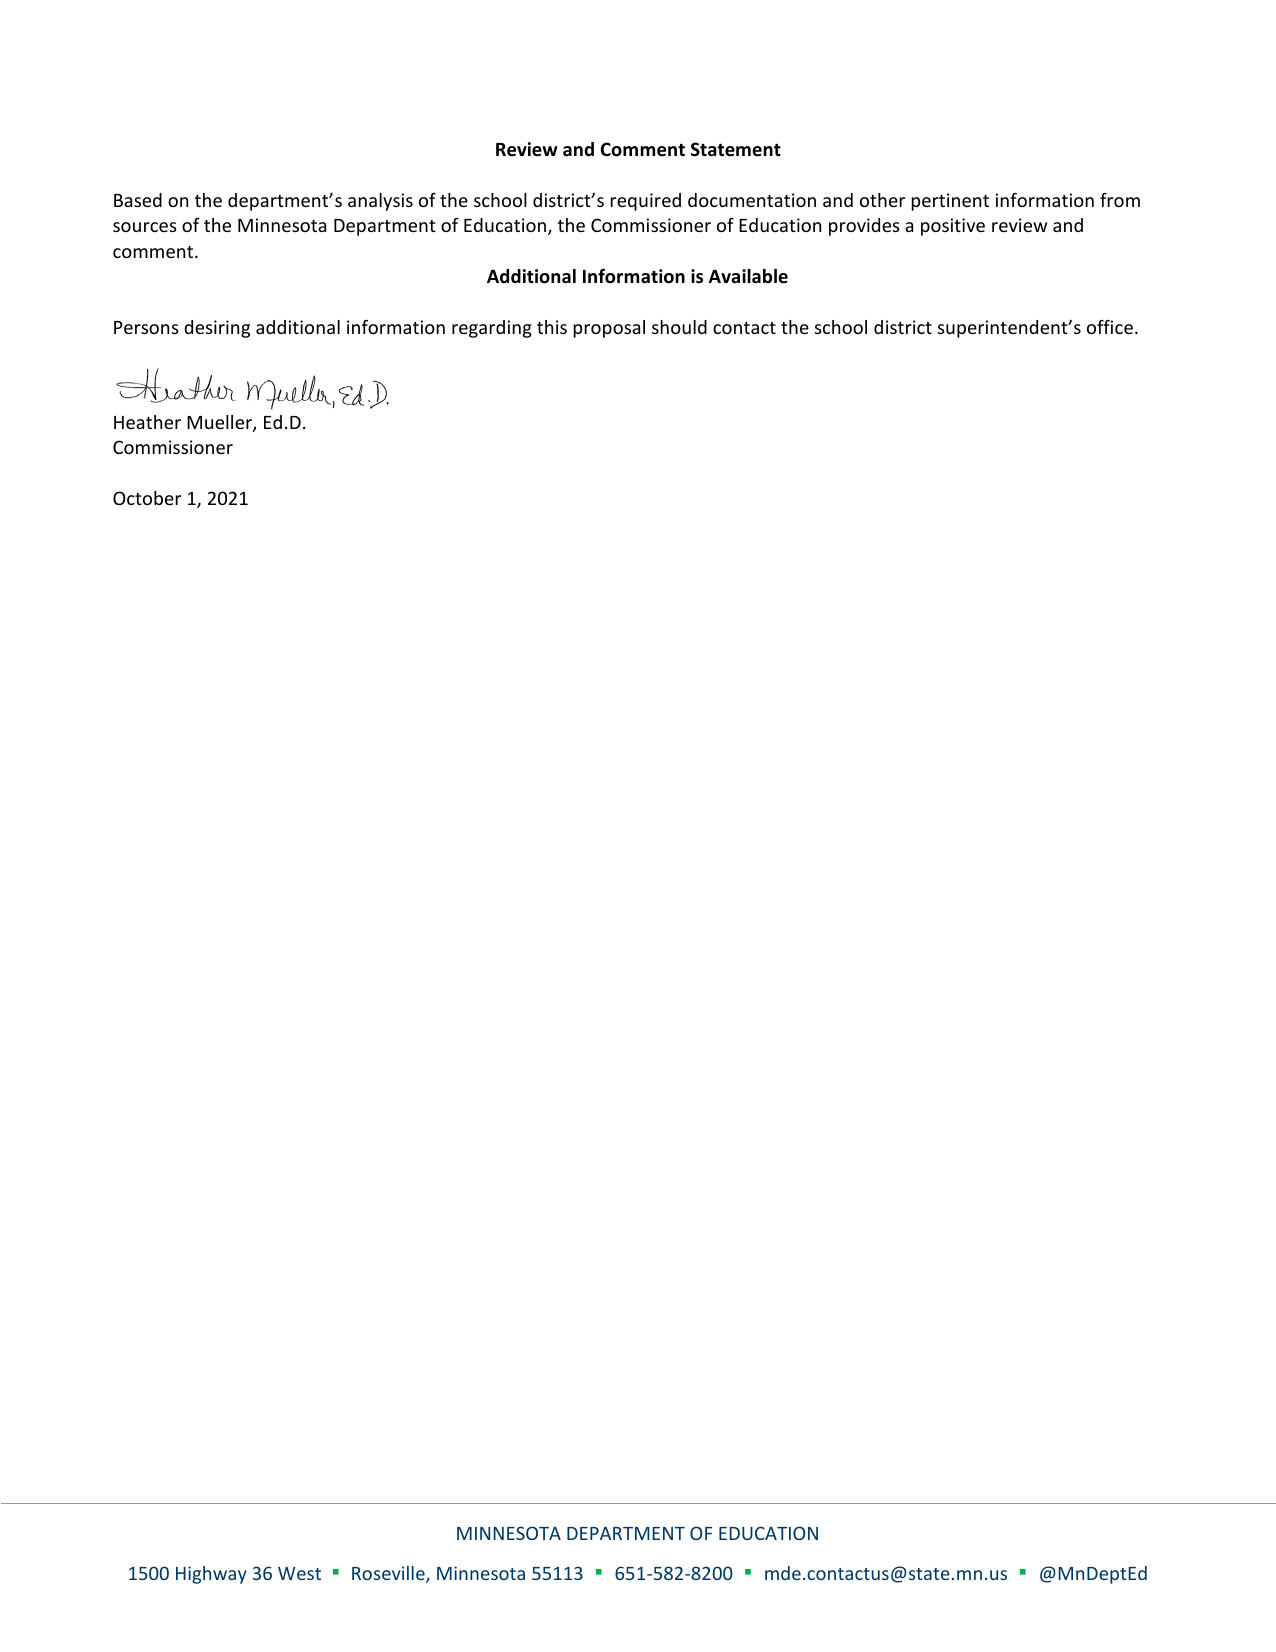  I want to click on should, so click(679, 327).
